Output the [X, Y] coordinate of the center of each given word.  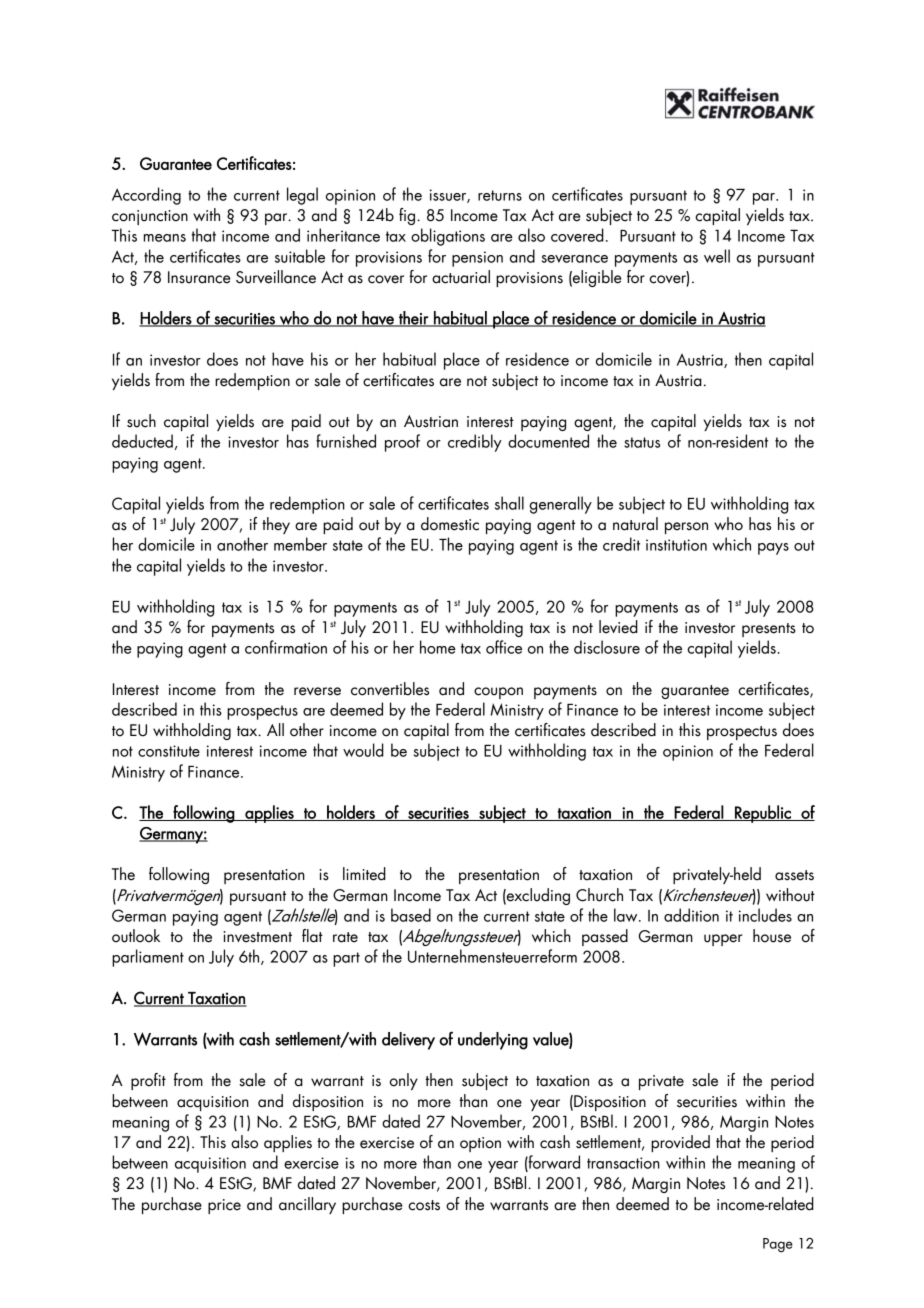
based [411, 915]
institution [676, 545]
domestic [450, 524]
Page [778, 1245]
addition [691, 915]
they [276, 525]
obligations [448, 237]
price [224, 1206]
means [165, 238]
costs [424, 1205]
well [717, 256]
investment [257, 937]
